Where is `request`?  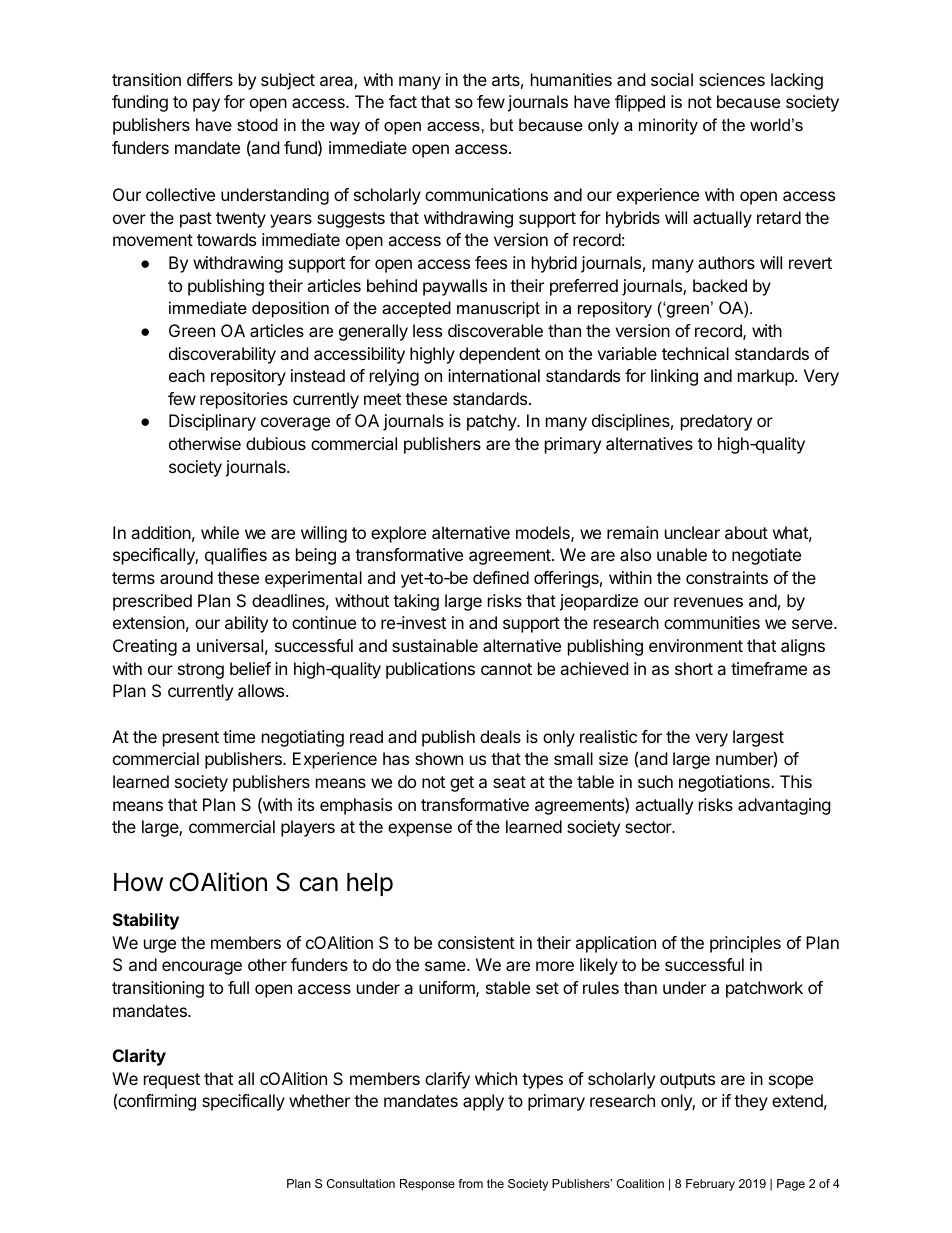 request is located at coordinates (172, 1081).
